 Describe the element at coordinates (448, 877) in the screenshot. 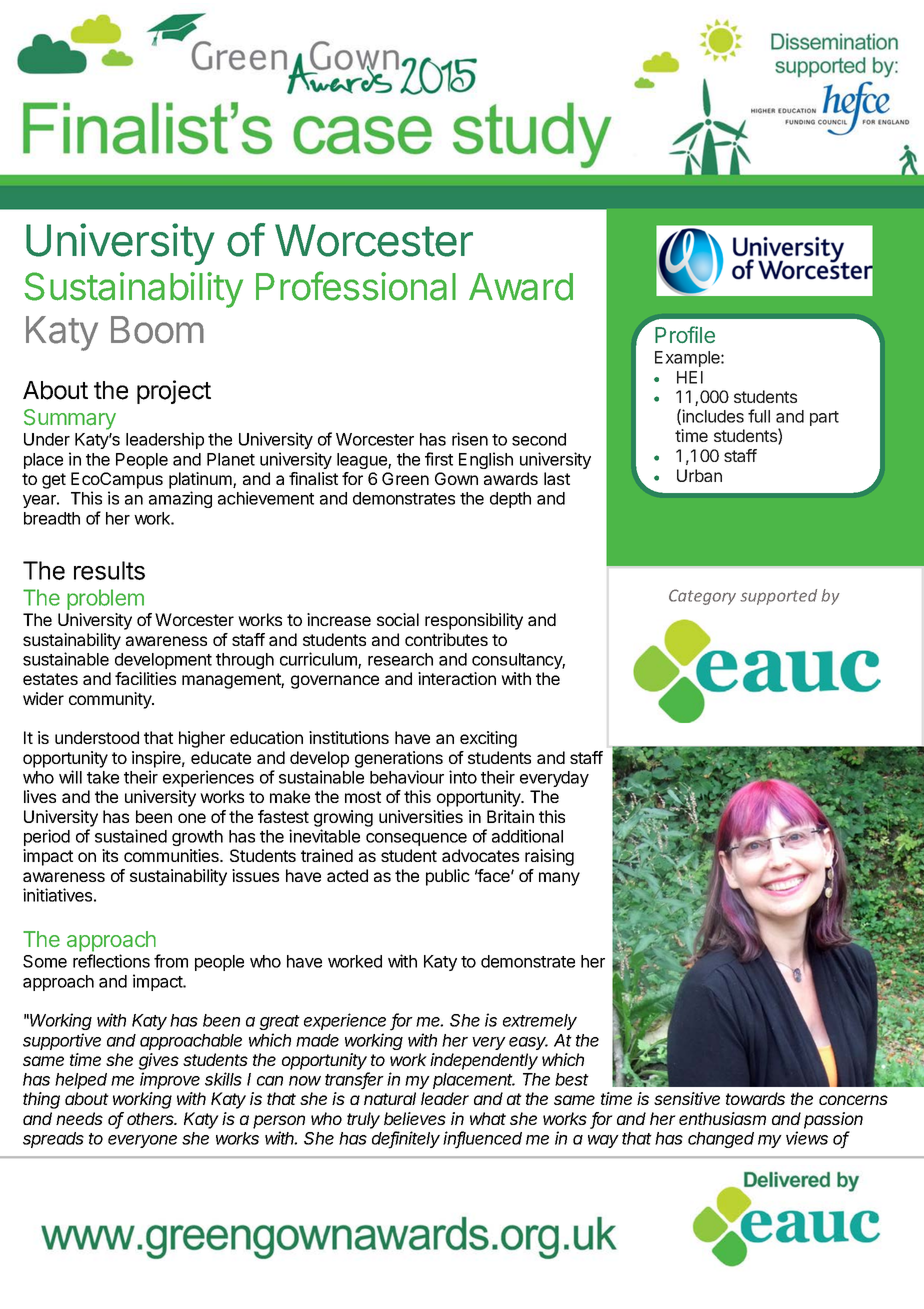

I see `public` at that location.
